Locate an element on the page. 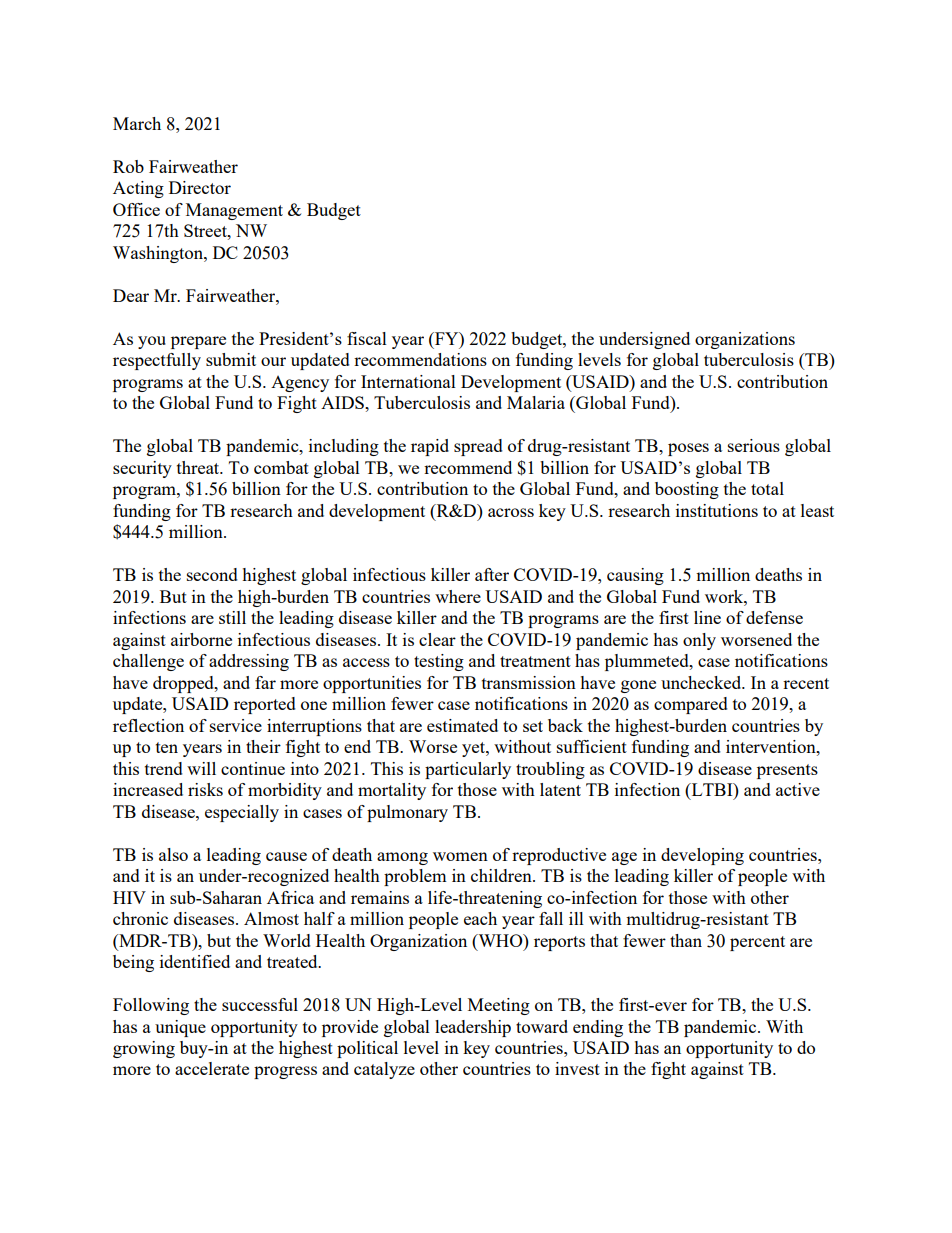  Malaria is located at coordinates (536, 402).
